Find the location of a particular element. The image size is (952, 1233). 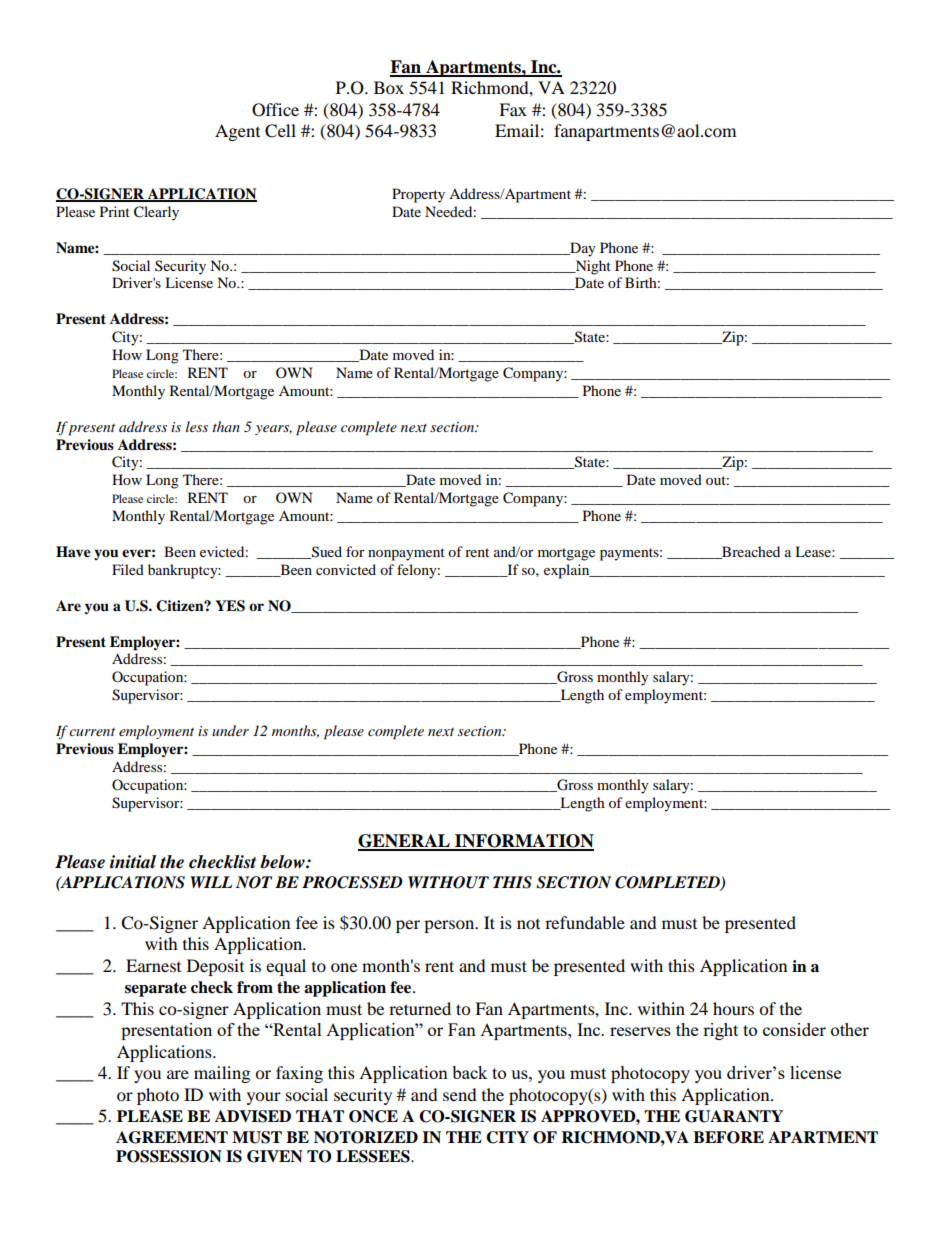

than is located at coordinates (226, 426).
